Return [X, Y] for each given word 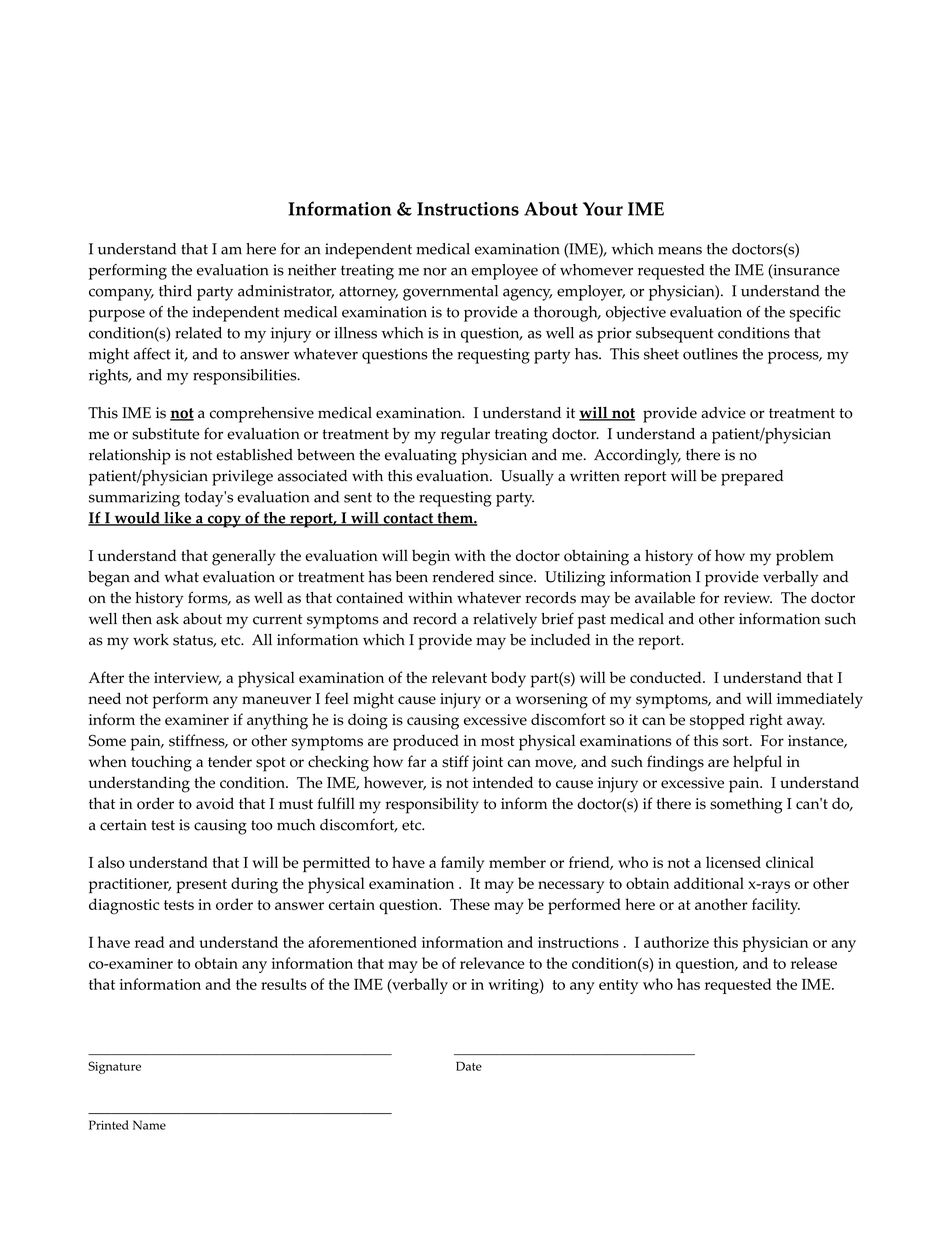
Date [469, 1066]
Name [149, 1125]
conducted [667, 677]
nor [435, 271]
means [680, 250]
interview [187, 678]
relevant [459, 677]
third [175, 291]
